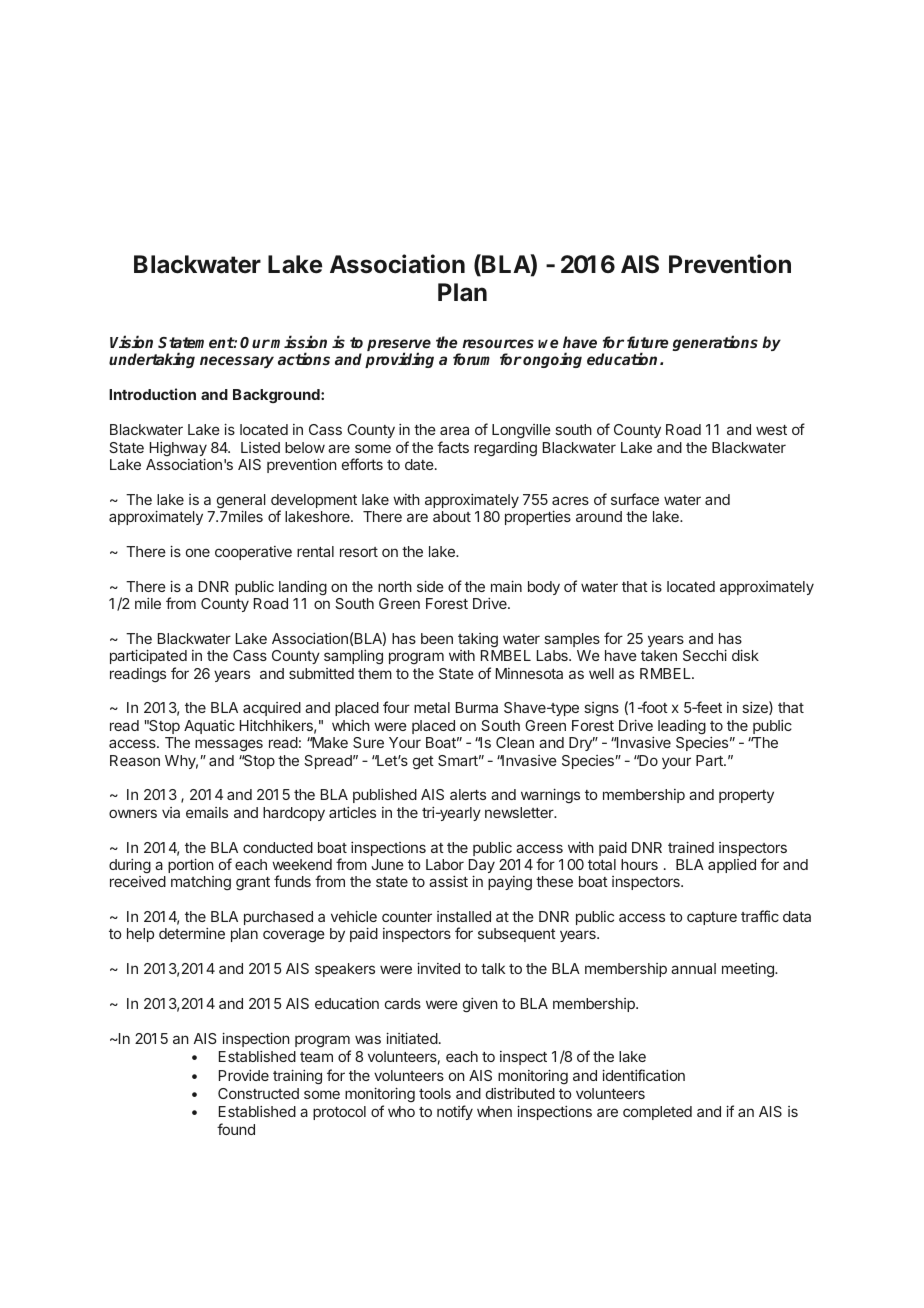  I want to click on Labor, so click(445, 864).
